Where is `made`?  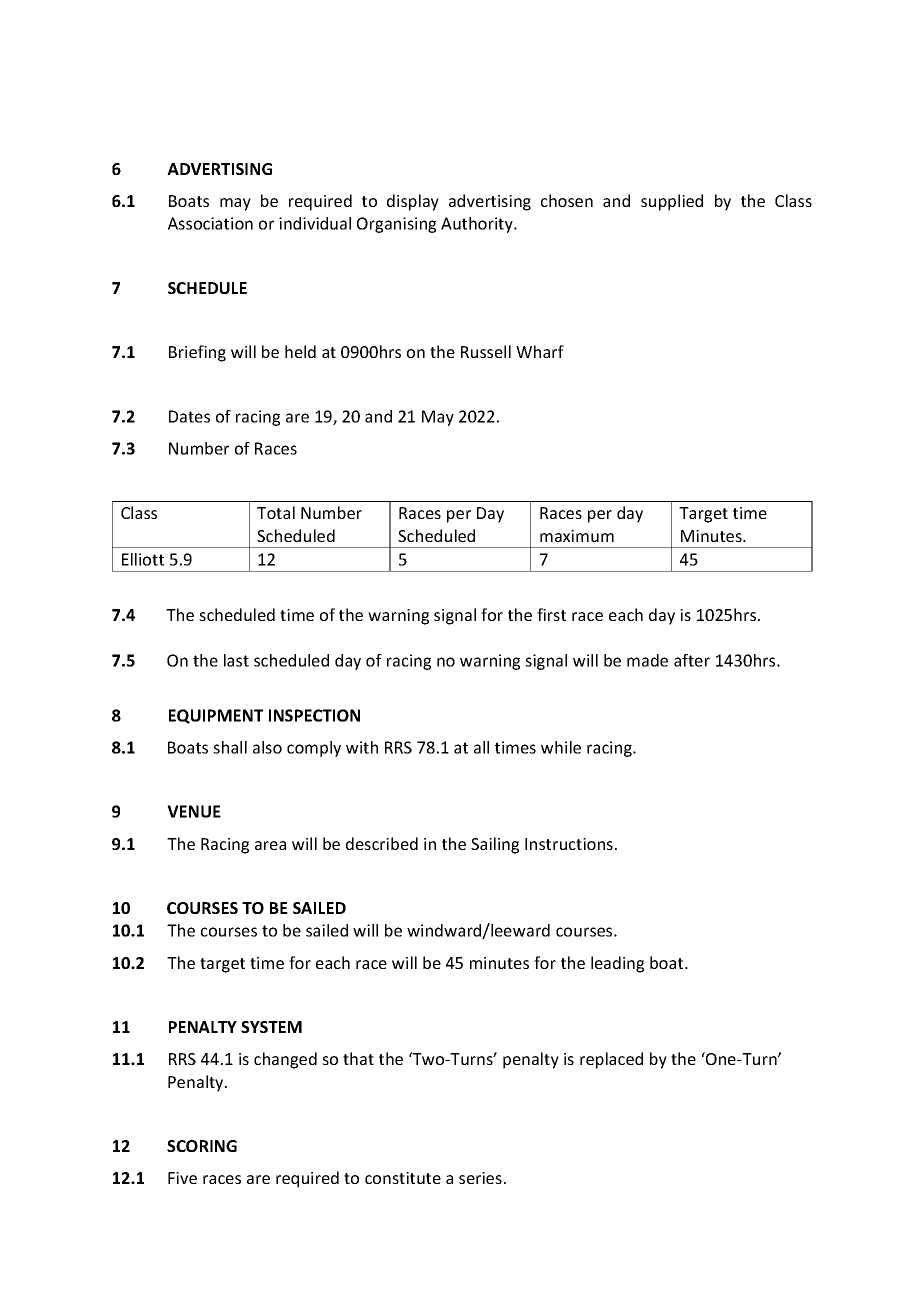
made is located at coordinates (647, 660).
